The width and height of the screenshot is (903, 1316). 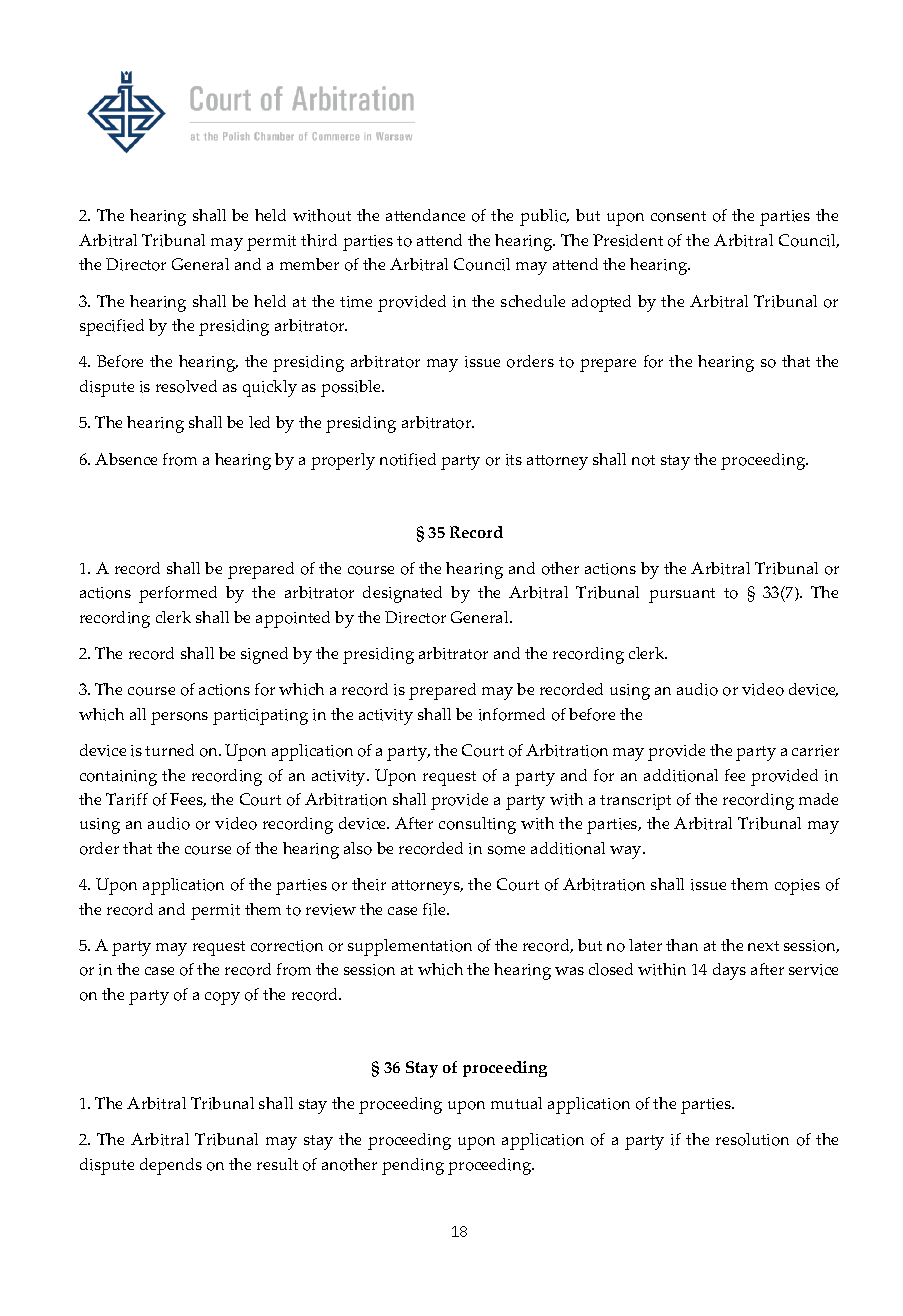 What do you see at coordinates (678, 216) in the screenshot?
I see `consent` at bounding box center [678, 216].
